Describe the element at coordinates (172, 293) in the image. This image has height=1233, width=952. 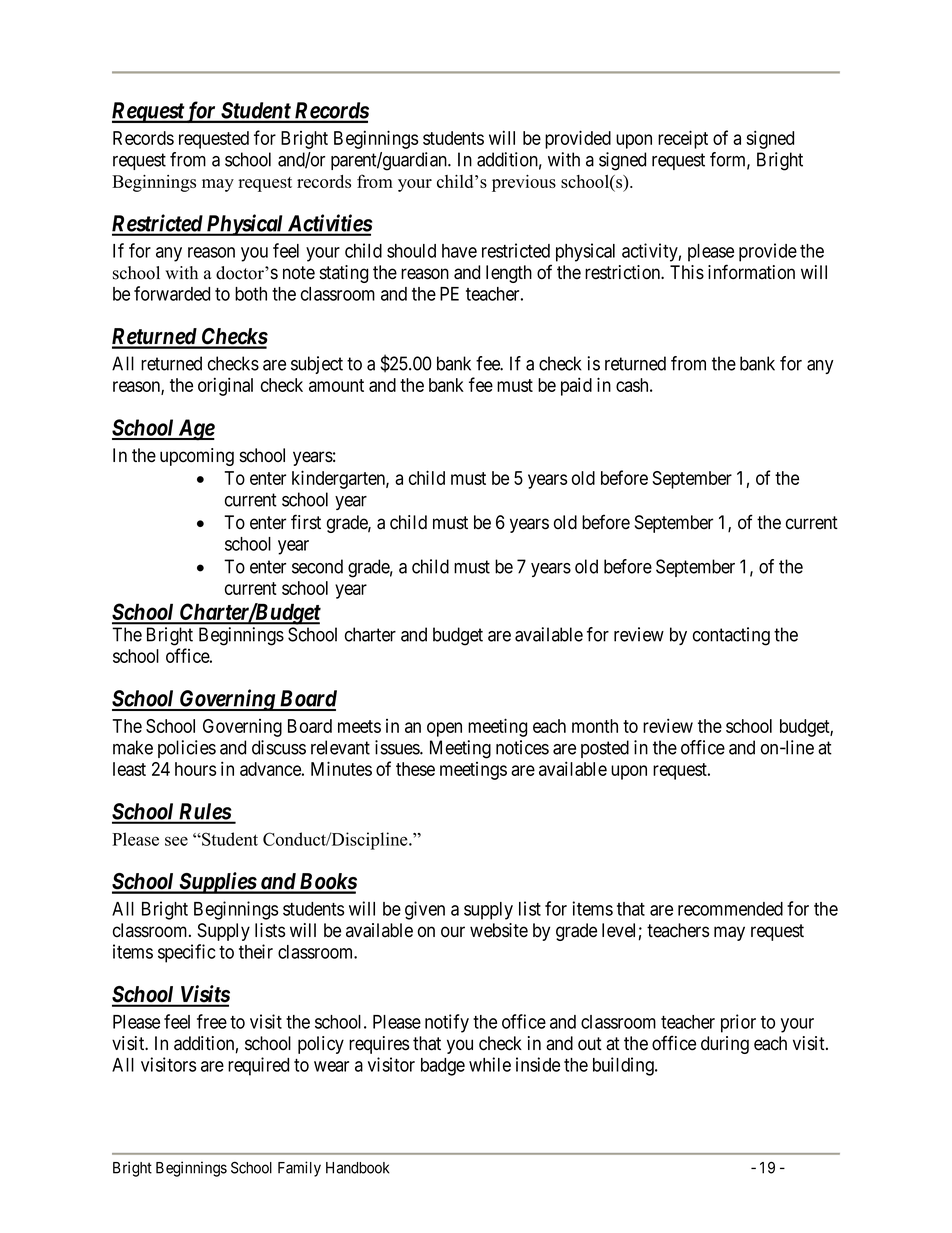
I see `forwarded` at that location.
